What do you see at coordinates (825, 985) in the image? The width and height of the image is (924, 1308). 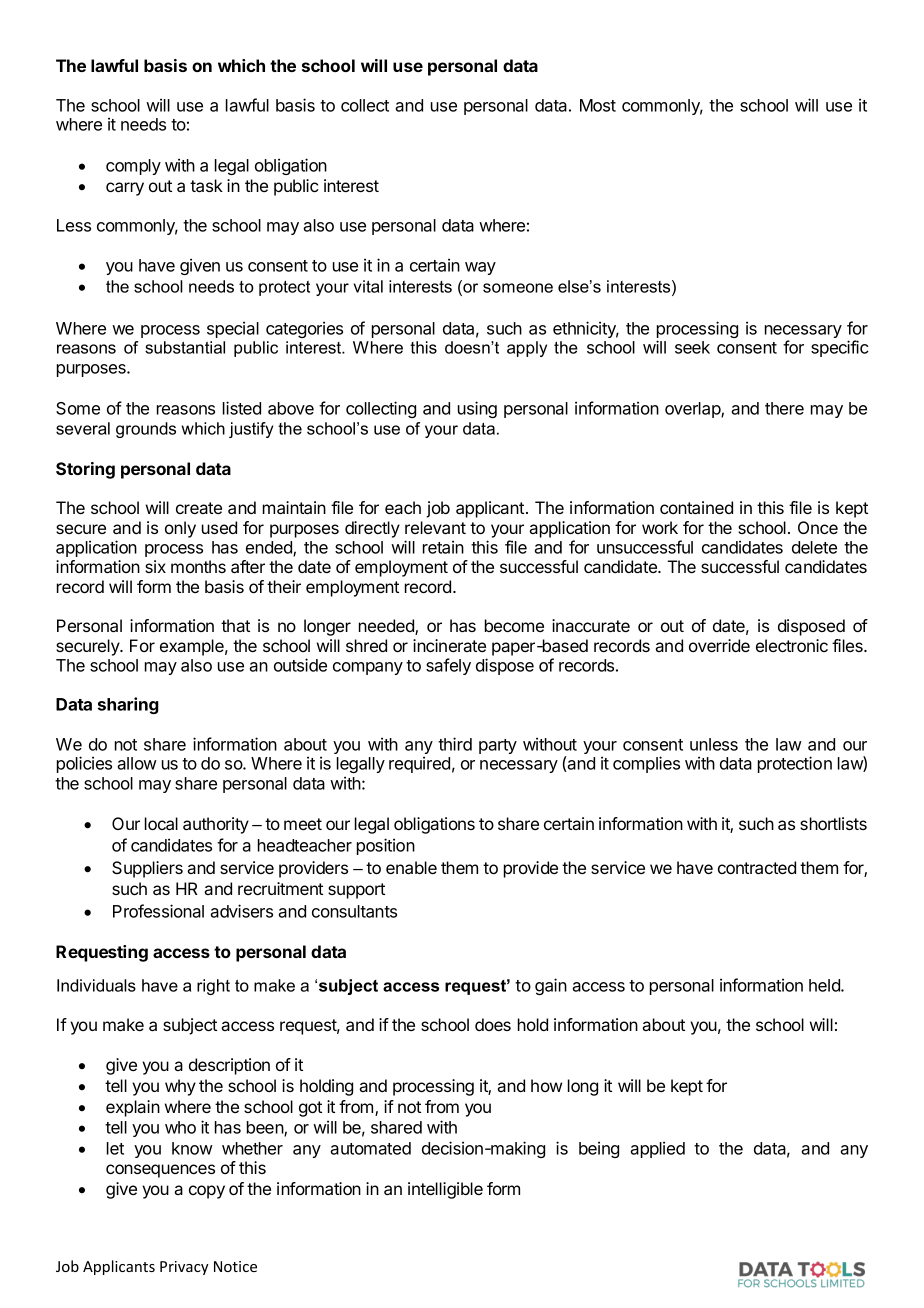 I see `held` at bounding box center [825, 985].
